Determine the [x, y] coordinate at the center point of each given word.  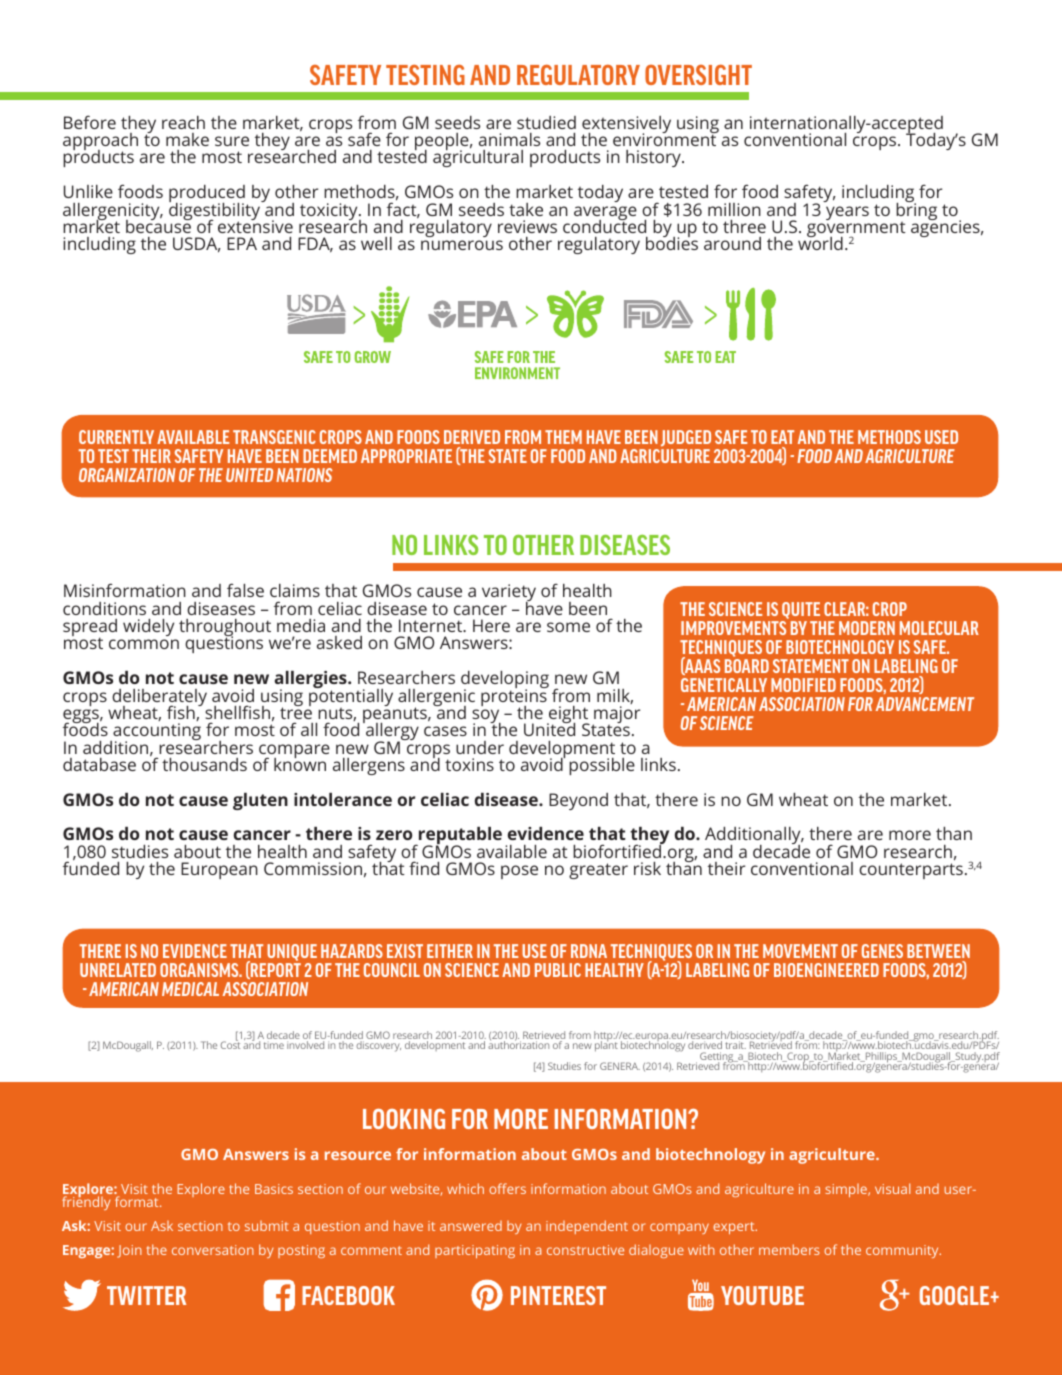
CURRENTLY [116, 437]
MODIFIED [803, 685]
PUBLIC [558, 970]
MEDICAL [190, 989]
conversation [213, 1250]
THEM [563, 437]
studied [546, 122]
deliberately [159, 699]
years [847, 213]
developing [505, 681]
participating [475, 1251]
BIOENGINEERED [826, 970]
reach [183, 122]
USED [941, 437]
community [903, 1251]
